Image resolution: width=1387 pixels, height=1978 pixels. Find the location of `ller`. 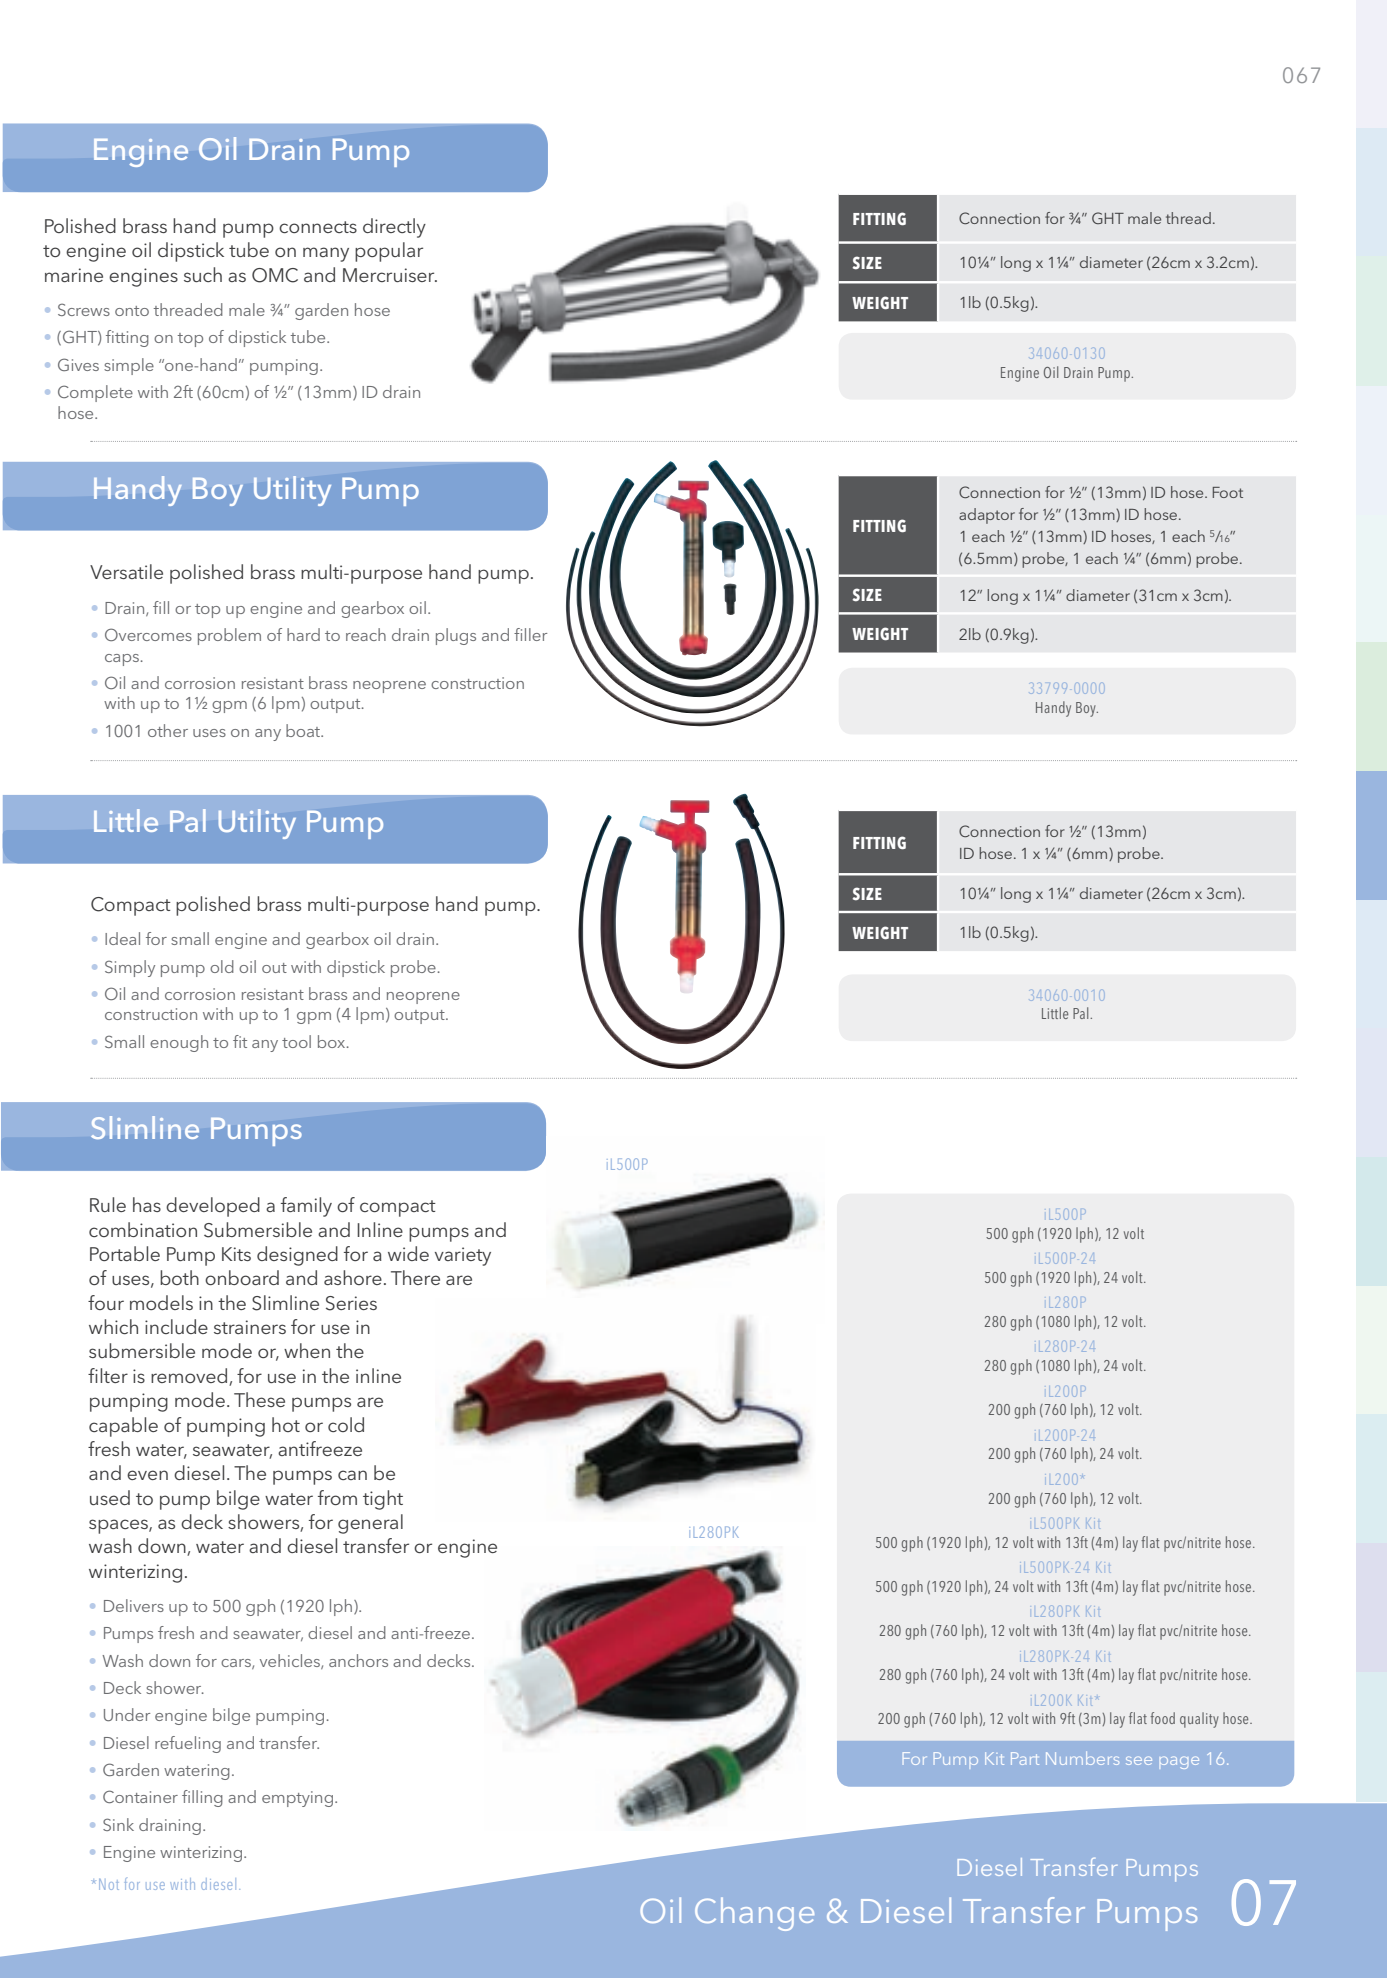

ller is located at coordinates (536, 634).
